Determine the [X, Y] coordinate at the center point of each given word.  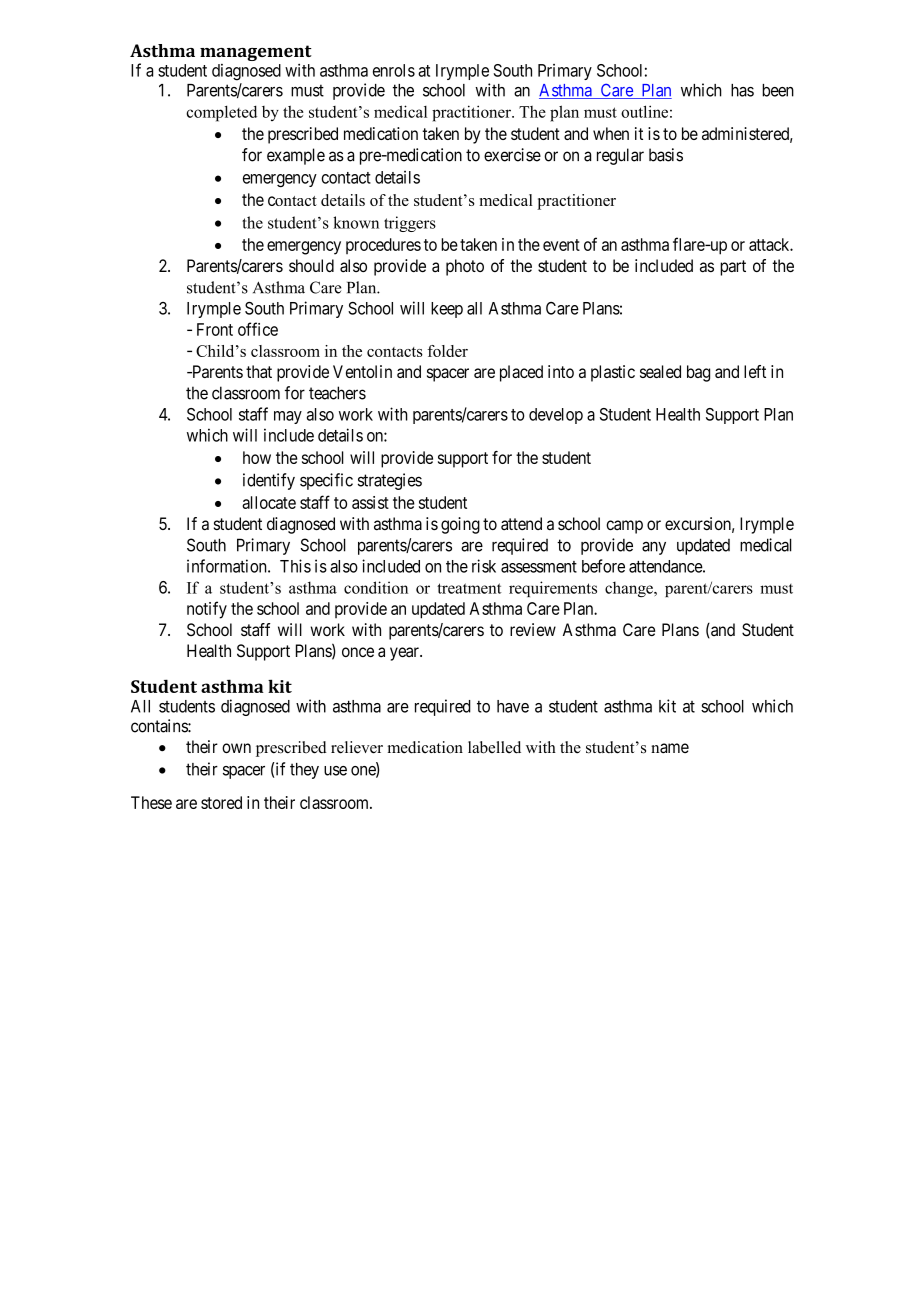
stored [221, 802]
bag [698, 373]
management [256, 53]
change [630, 589]
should [311, 265]
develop [556, 416]
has [742, 90]
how [257, 457]
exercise [512, 155]
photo [465, 267]
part [733, 268]
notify [207, 610]
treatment [469, 588]
